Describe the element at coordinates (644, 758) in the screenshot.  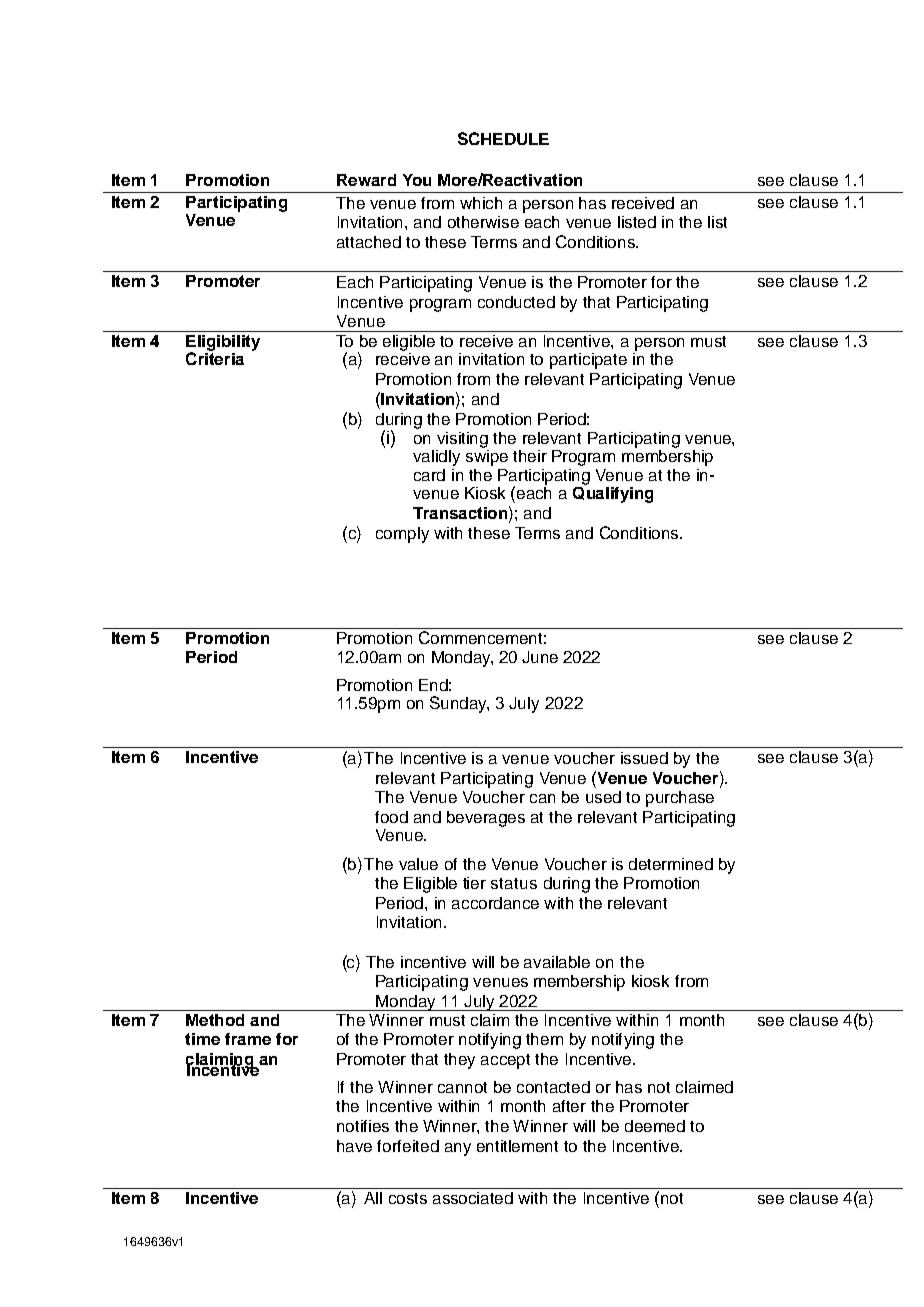
I see `issued` at that location.
